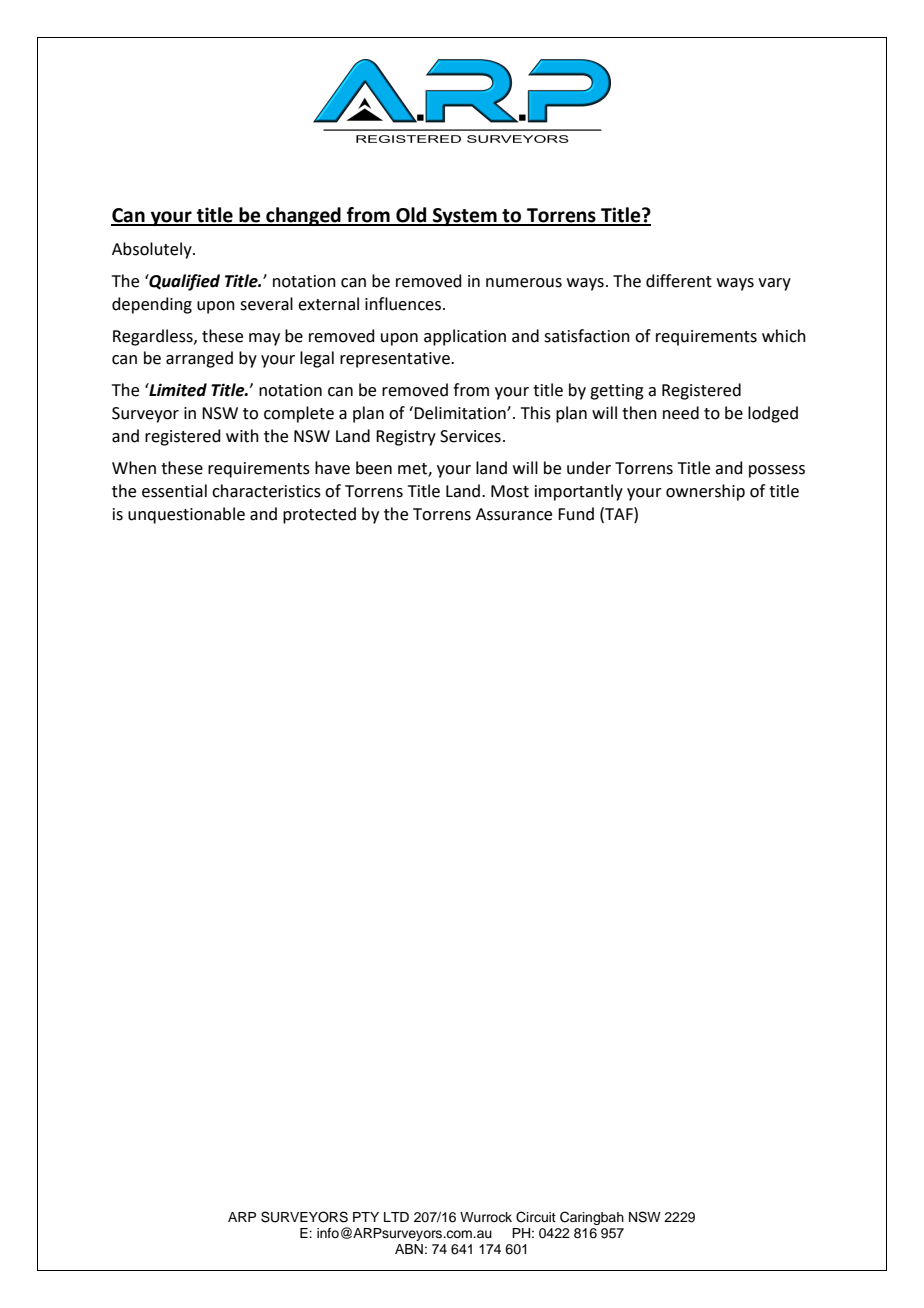 The width and height of the screenshot is (924, 1308). Describe the element at coordinates (396, 1217) in the screenshot. I see `LTD` at that location.
